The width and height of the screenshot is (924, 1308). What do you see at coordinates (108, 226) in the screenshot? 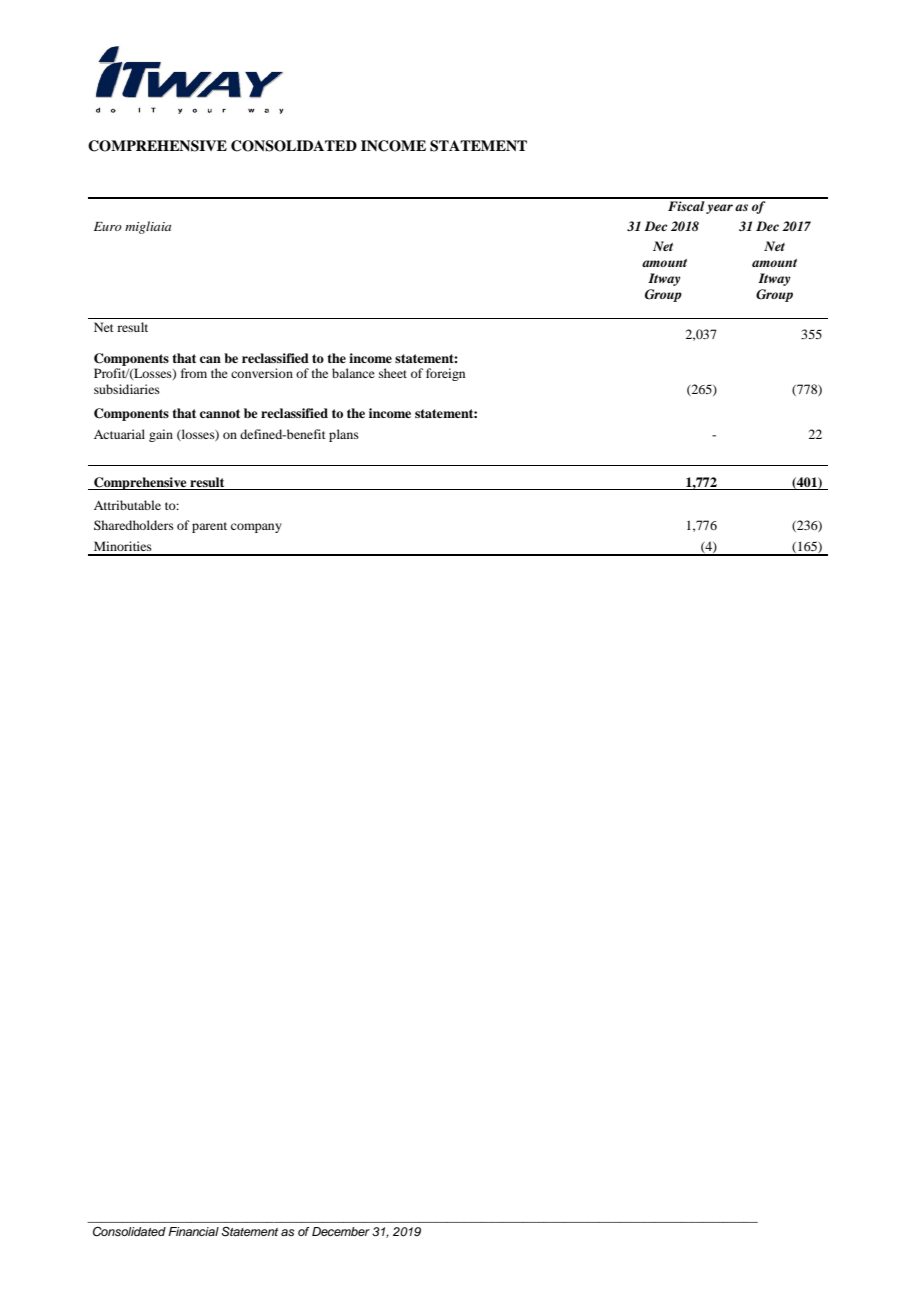
I see `Euro` at bounding box center [108, 226].
